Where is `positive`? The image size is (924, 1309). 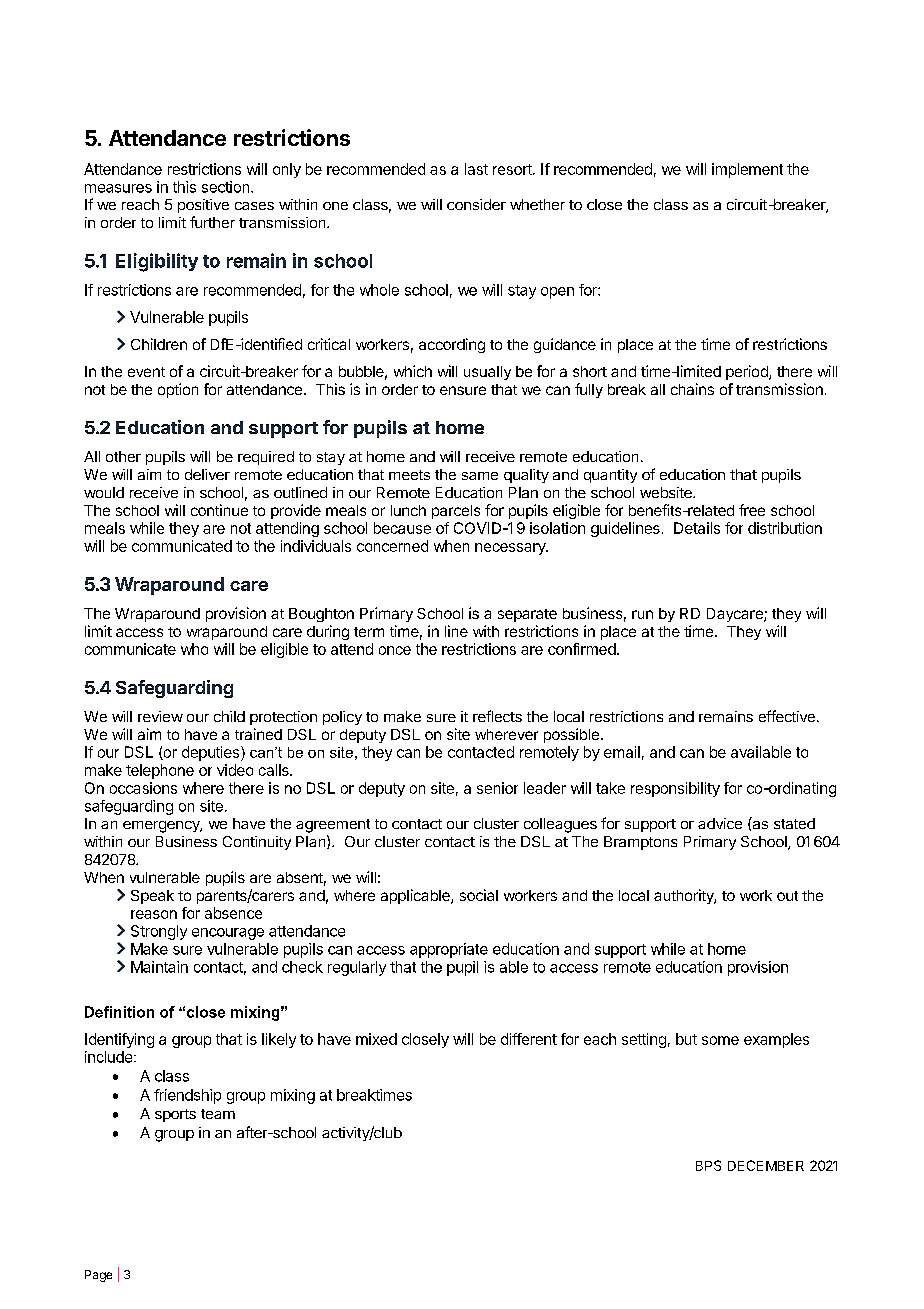
positive is located at coordinates (203, 206).
